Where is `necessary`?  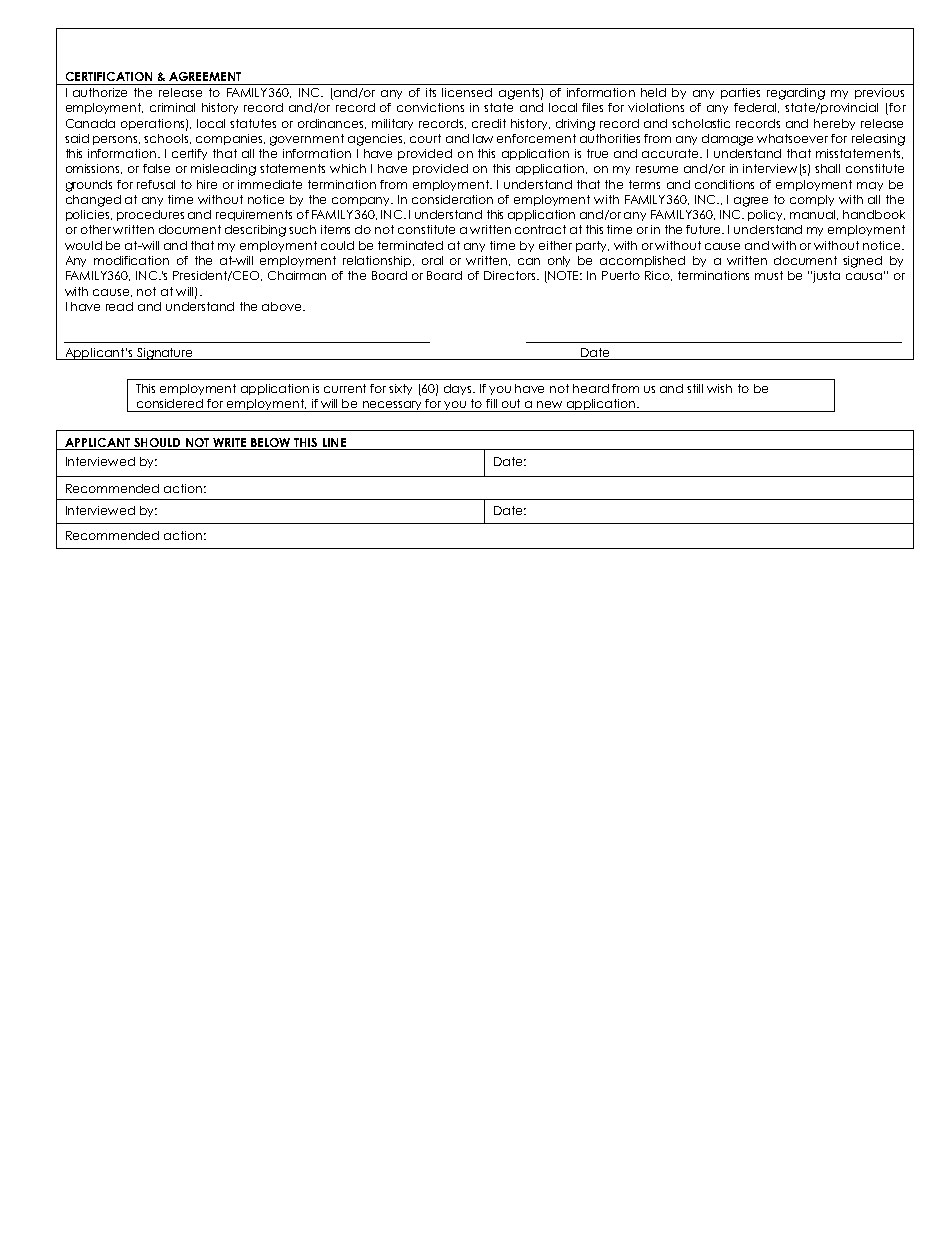
necessary is located at coordinates (393, 406).
